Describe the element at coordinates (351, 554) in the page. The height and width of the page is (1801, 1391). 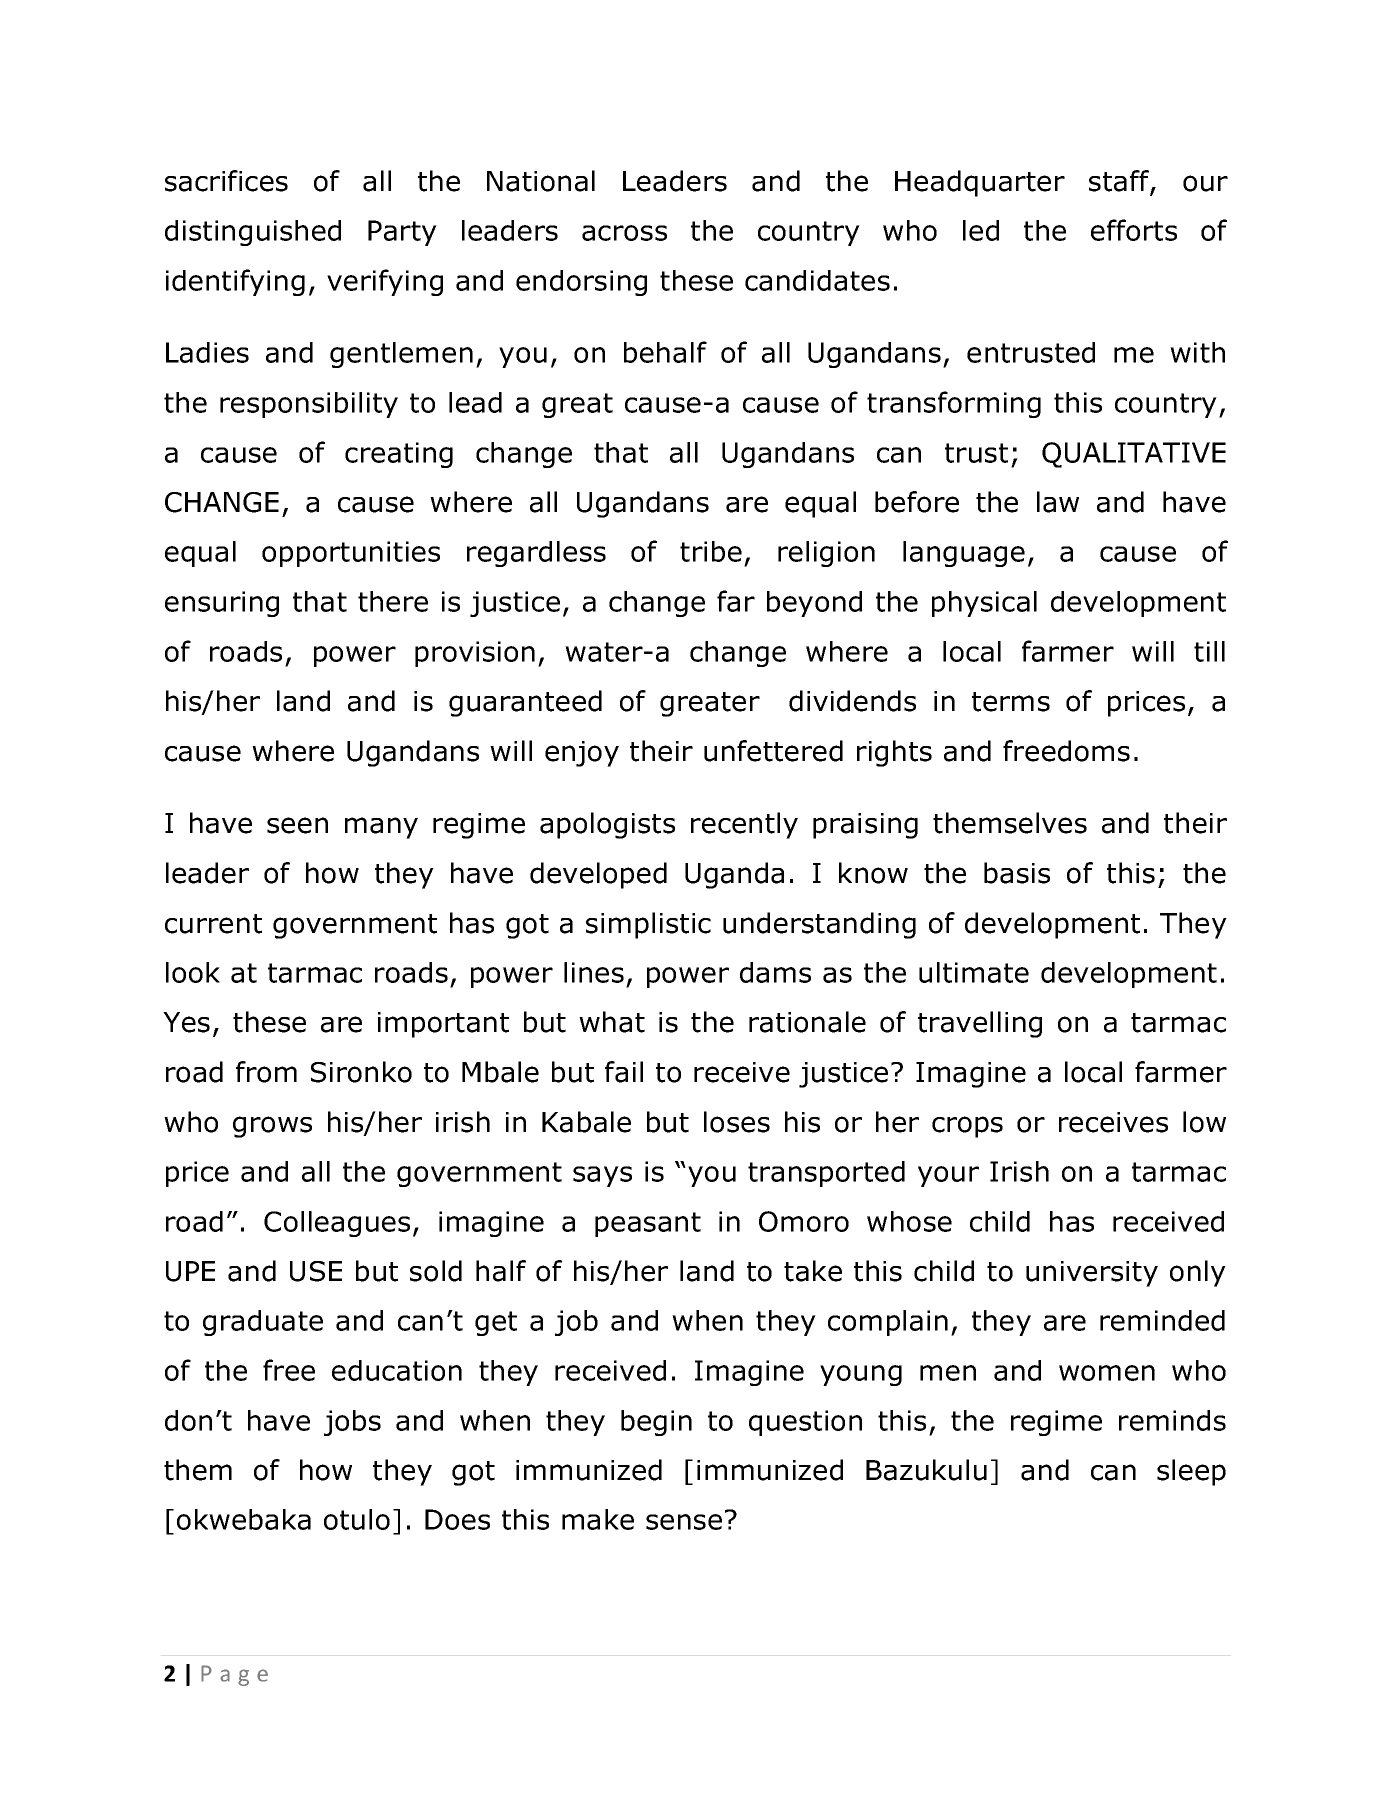
I see `opportunities` at that location.
